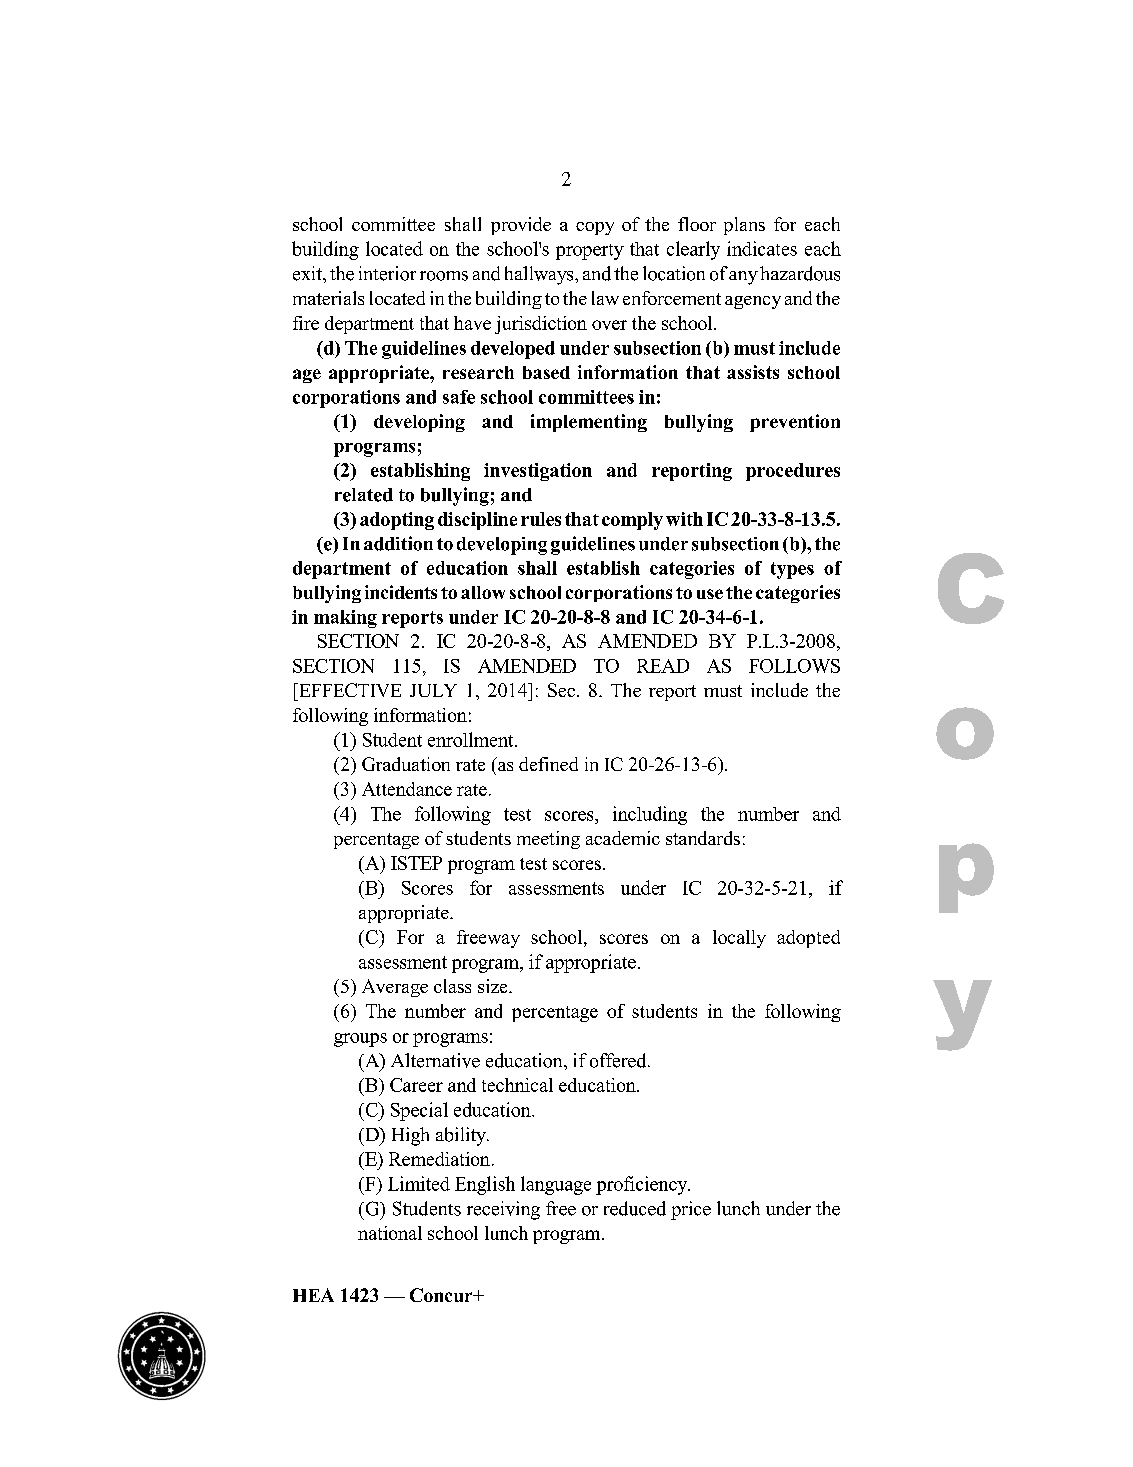 The image size is (1133, 1467). I want to click on interior, so click(387, 273).
